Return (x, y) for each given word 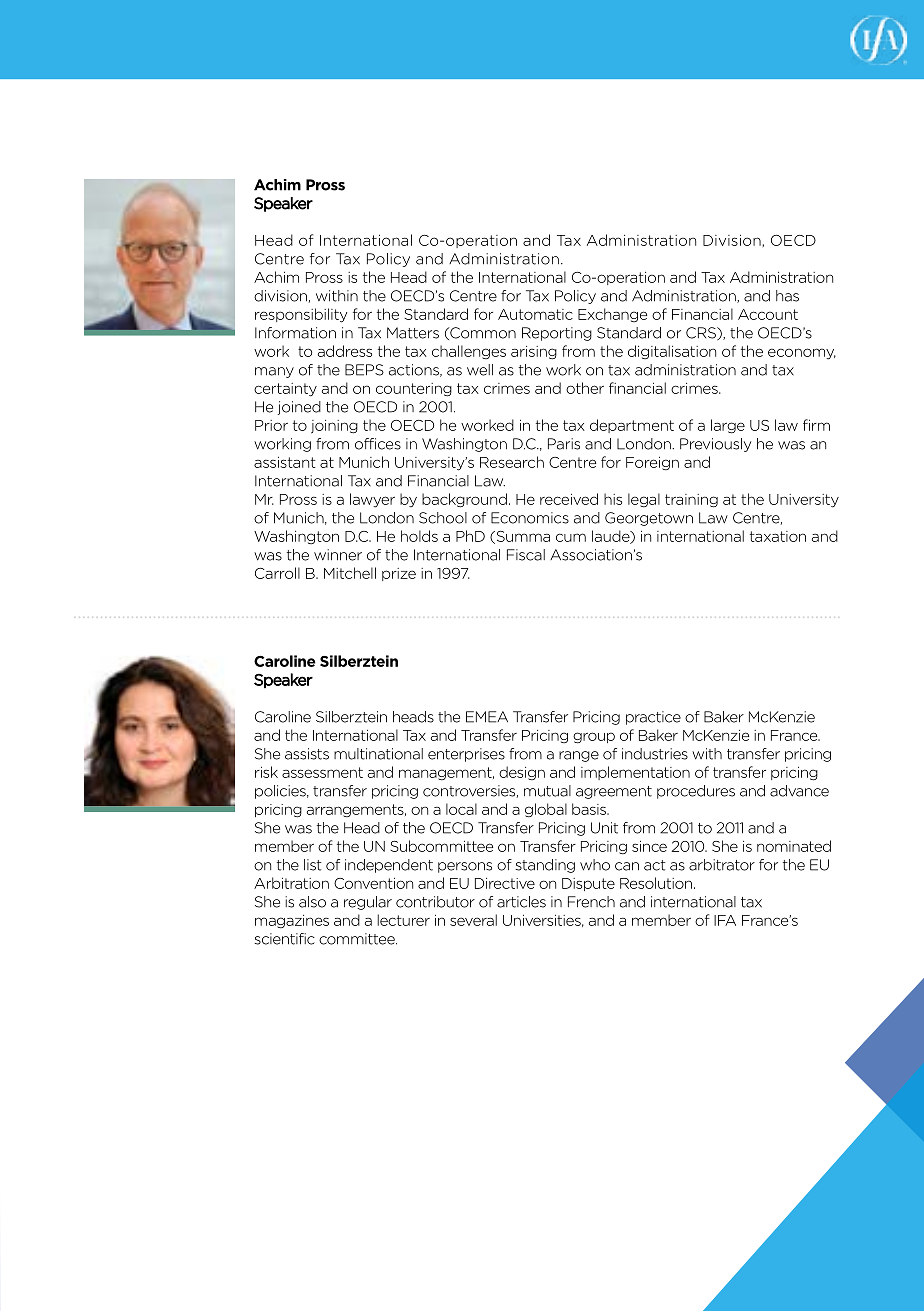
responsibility (301, 315)
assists (307, 754)
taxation (778, 536)
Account (768, 314)
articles (521, 902)
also (312, 902)
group (594, 738)
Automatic (535, 314)
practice (653, 718)
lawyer (372, 500)
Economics (530, 518)
